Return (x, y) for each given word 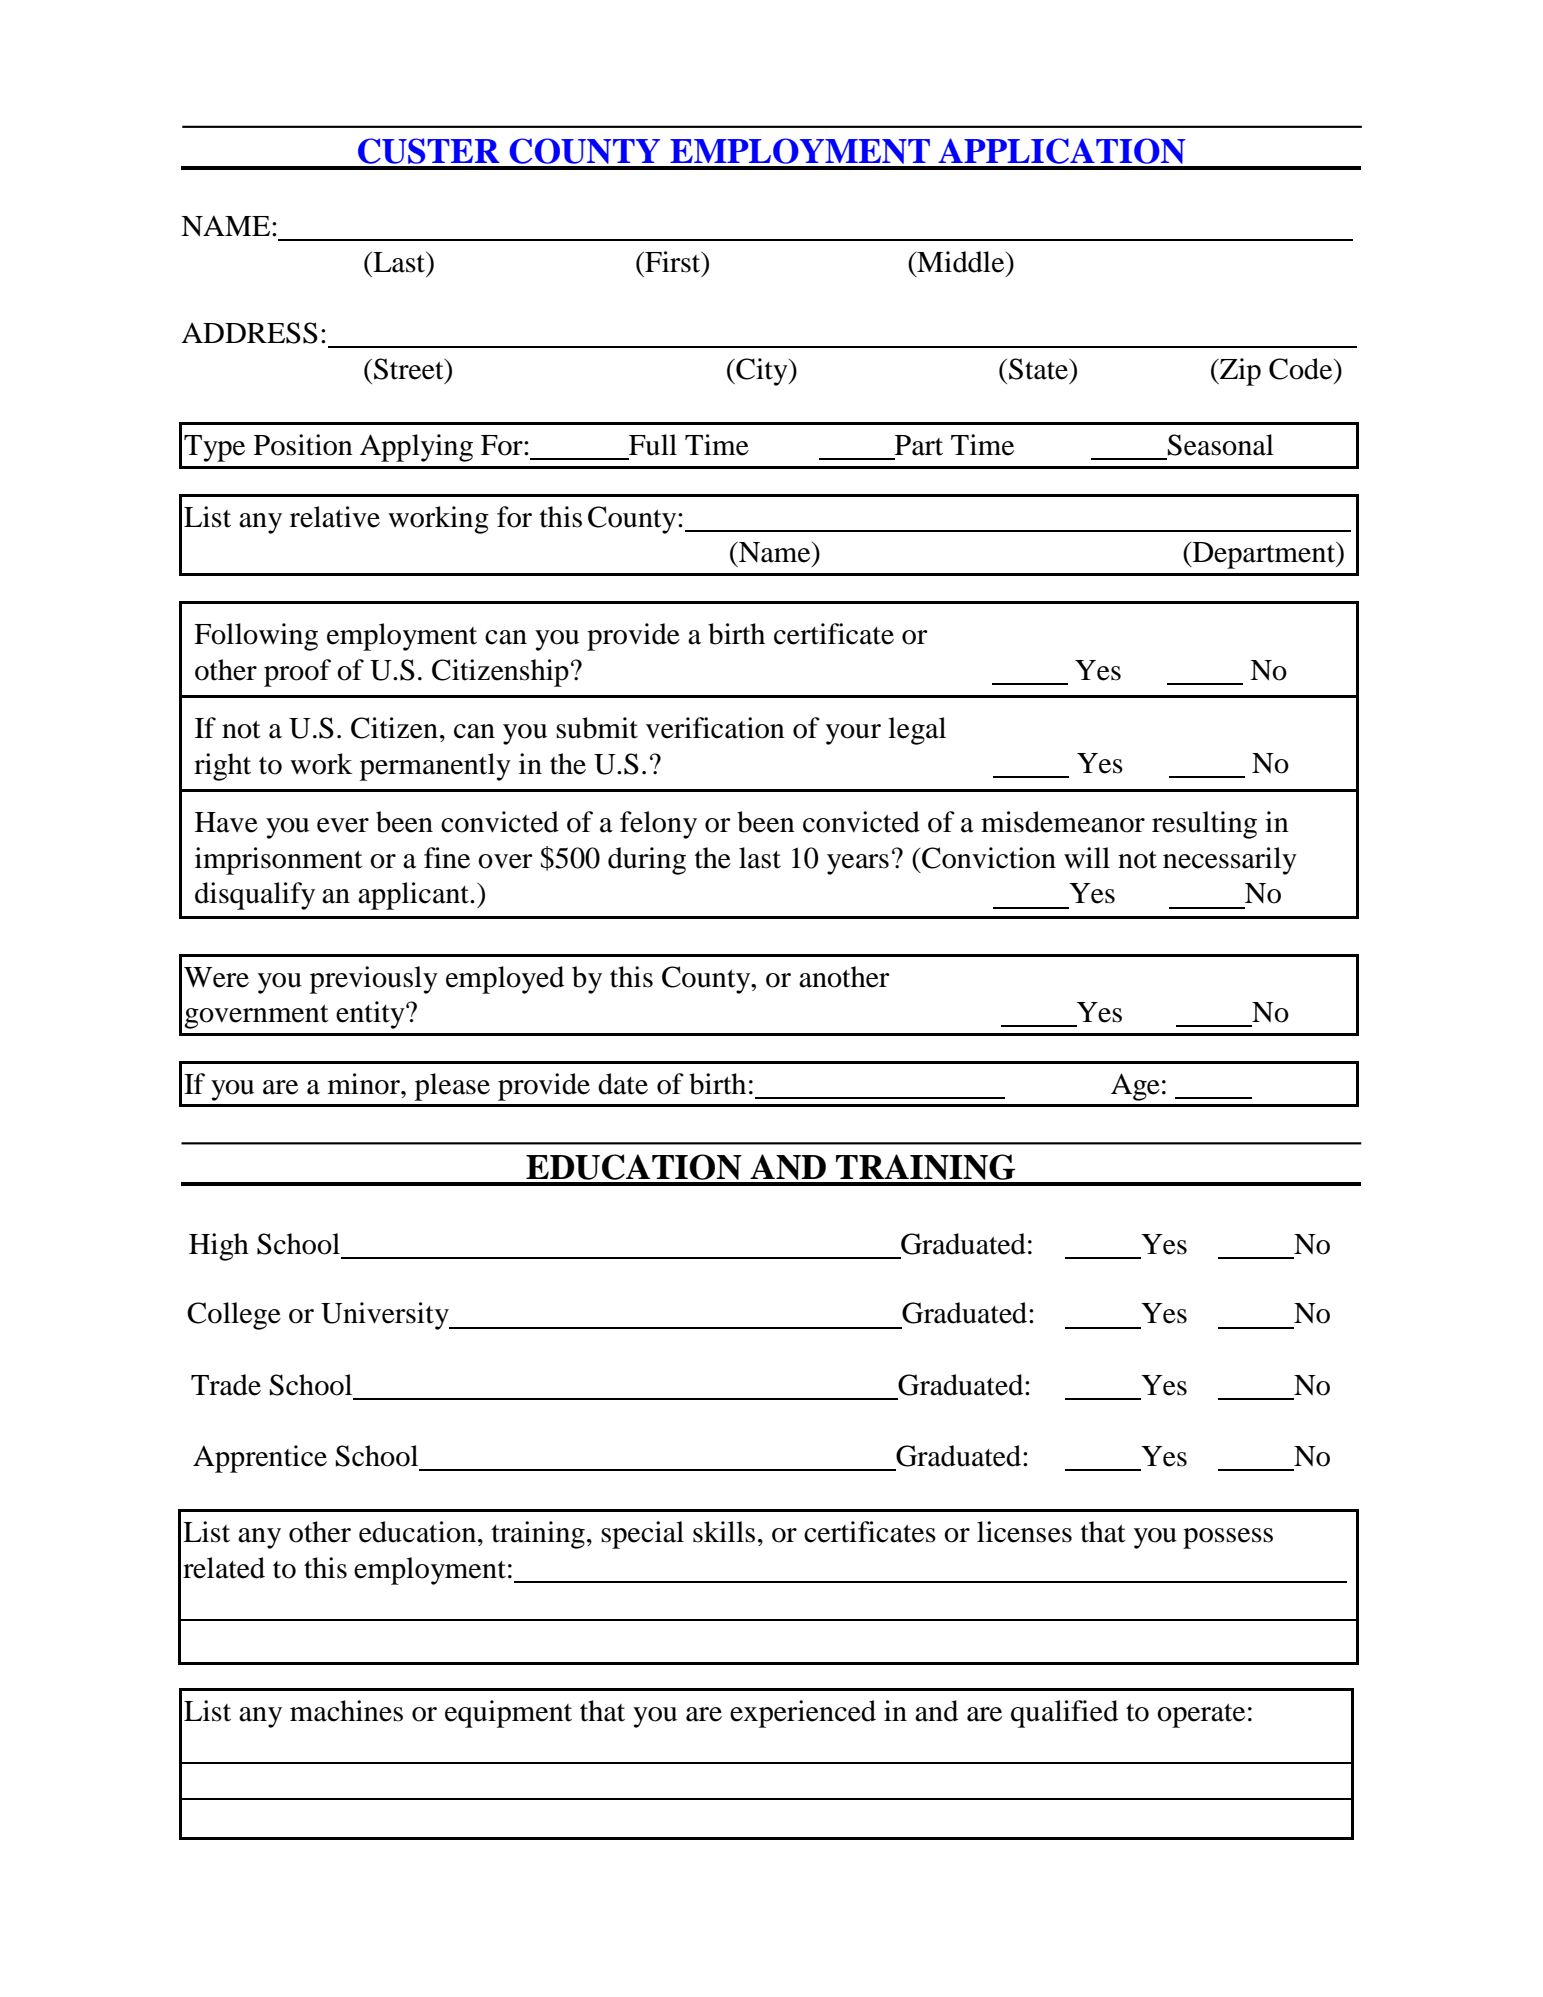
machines (346, 1711)
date (623, 1084)
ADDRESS (249, 333)
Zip (1239, 372)
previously (374, 980)
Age (1135, 1087)
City (762, 372)
